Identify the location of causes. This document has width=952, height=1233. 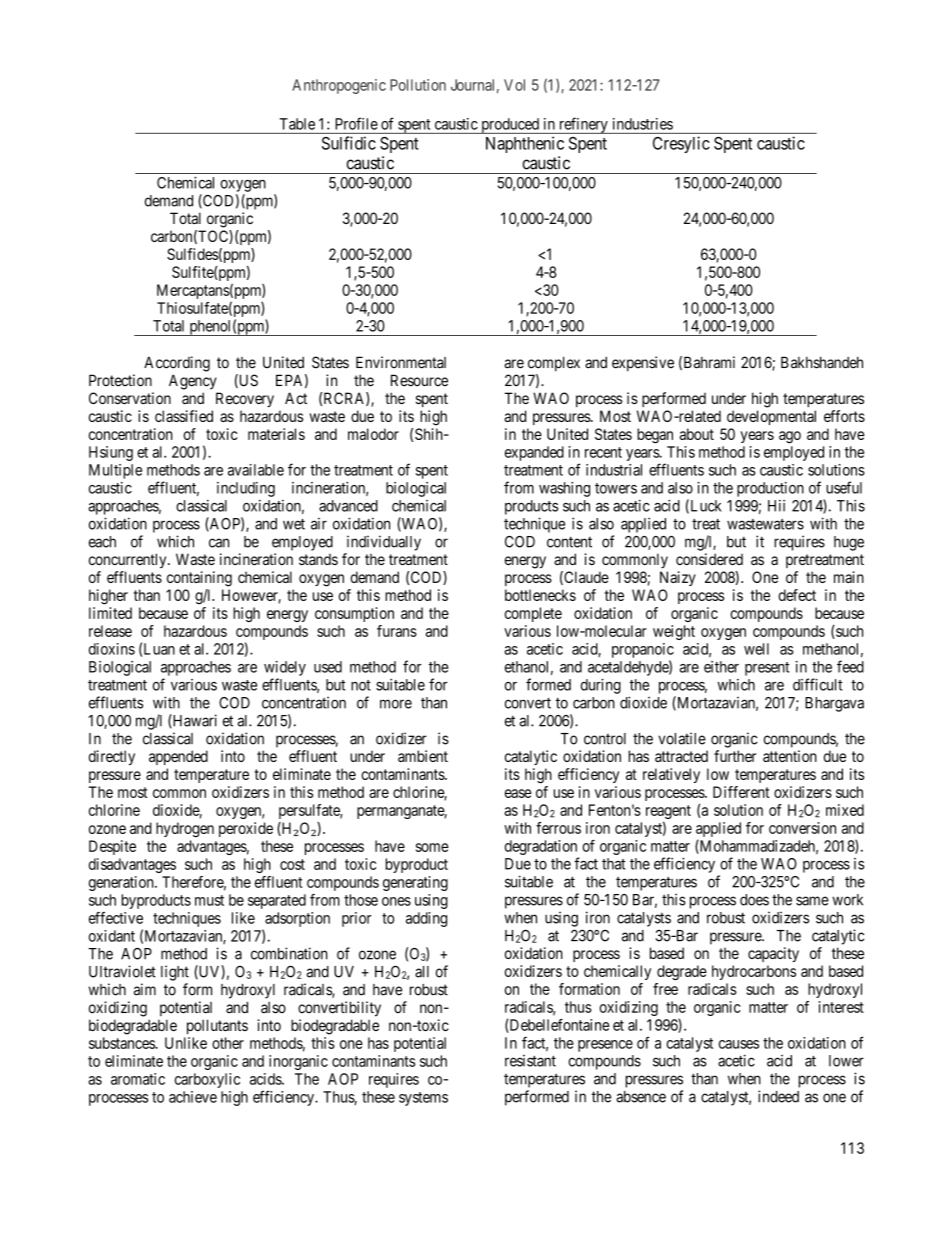
(739, 1044).
